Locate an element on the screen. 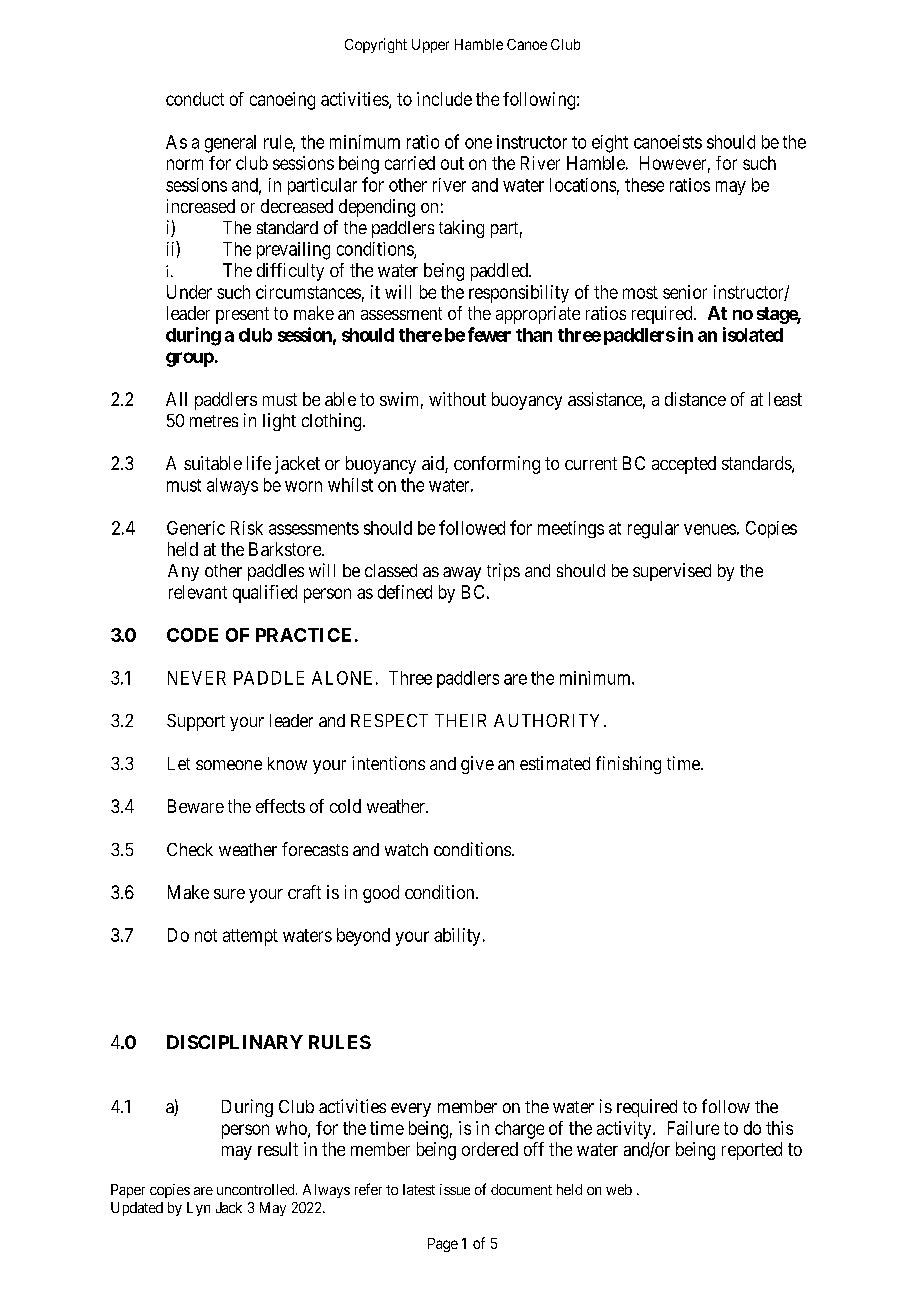 The image size is (924, 1308). distance is located at coordinates (695, 399).
